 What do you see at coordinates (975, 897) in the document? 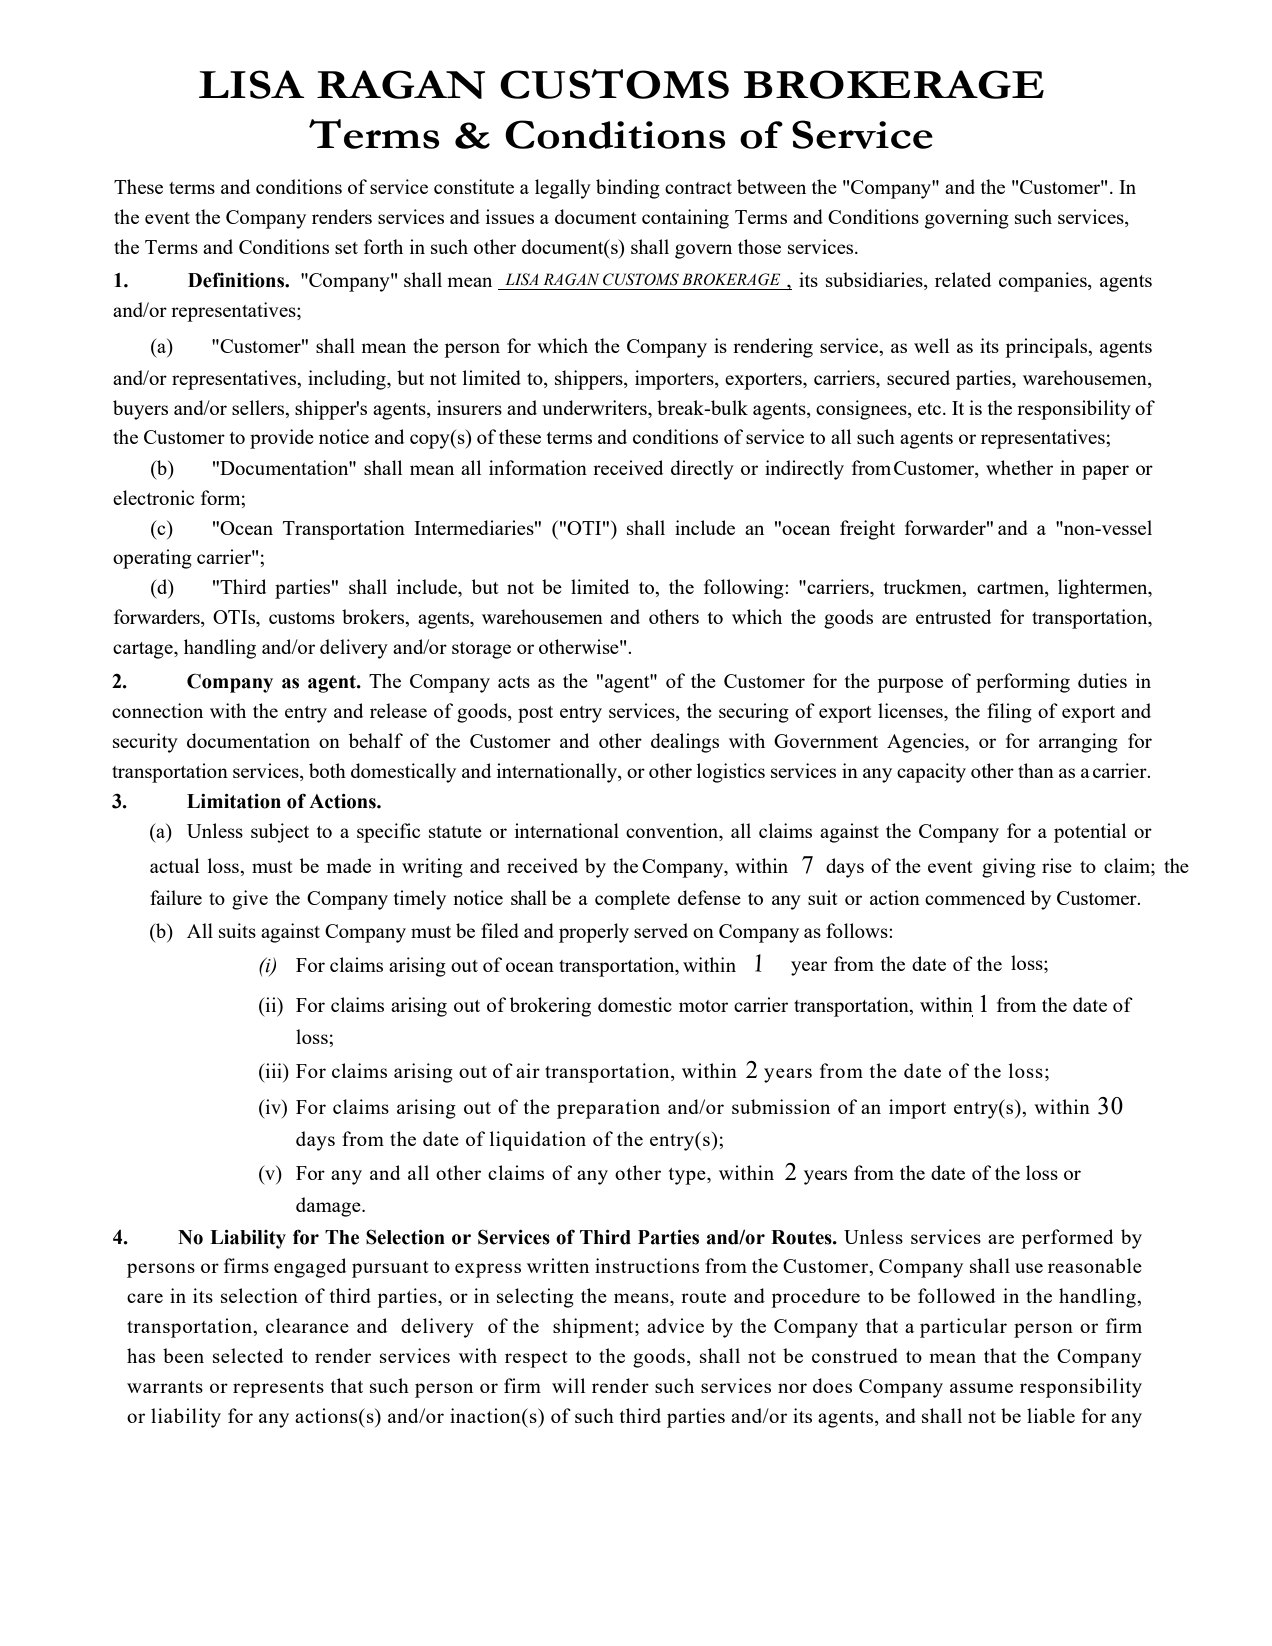
I see `commenced` at bounding box center [975, 897].
